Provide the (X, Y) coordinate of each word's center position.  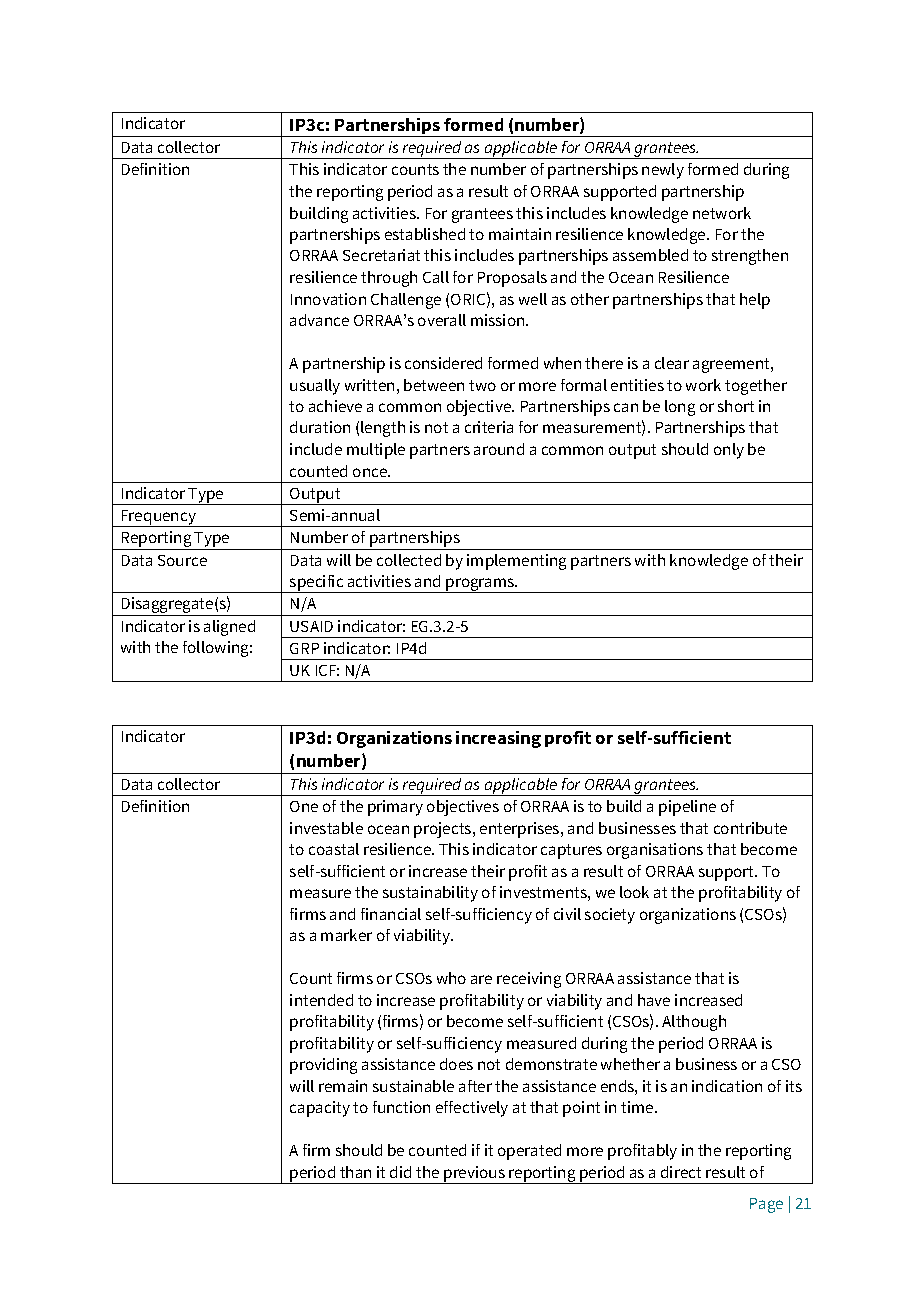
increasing (498, 739)
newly (663, 171)
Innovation (328, 299)
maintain (520, 234)
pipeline (687, 808)
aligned (229, 628)
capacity (320, 1109)
